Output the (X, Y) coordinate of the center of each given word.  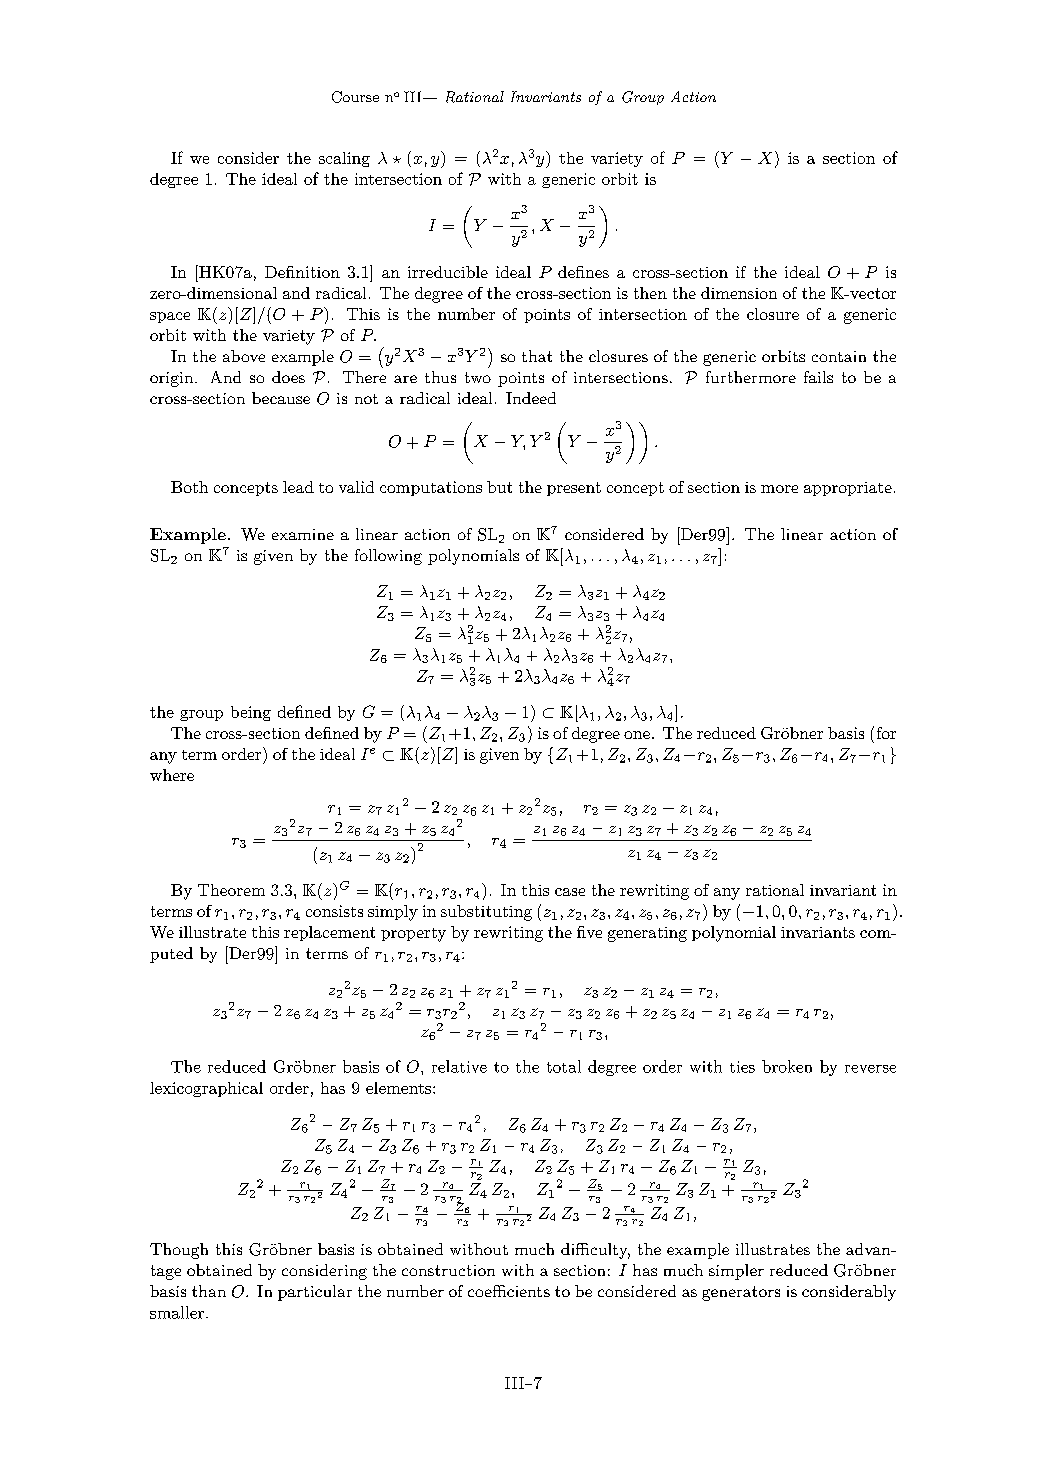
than (209, 1291)
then (650, 293)
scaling (344, 159)
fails (818, 377)
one (637, 735)
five (589, 932)
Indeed (531, 398)
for (886, 733)
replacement (329, 933)
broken (787, 1066)
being (251, 713)
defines (583, 272)
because (281, 398)
